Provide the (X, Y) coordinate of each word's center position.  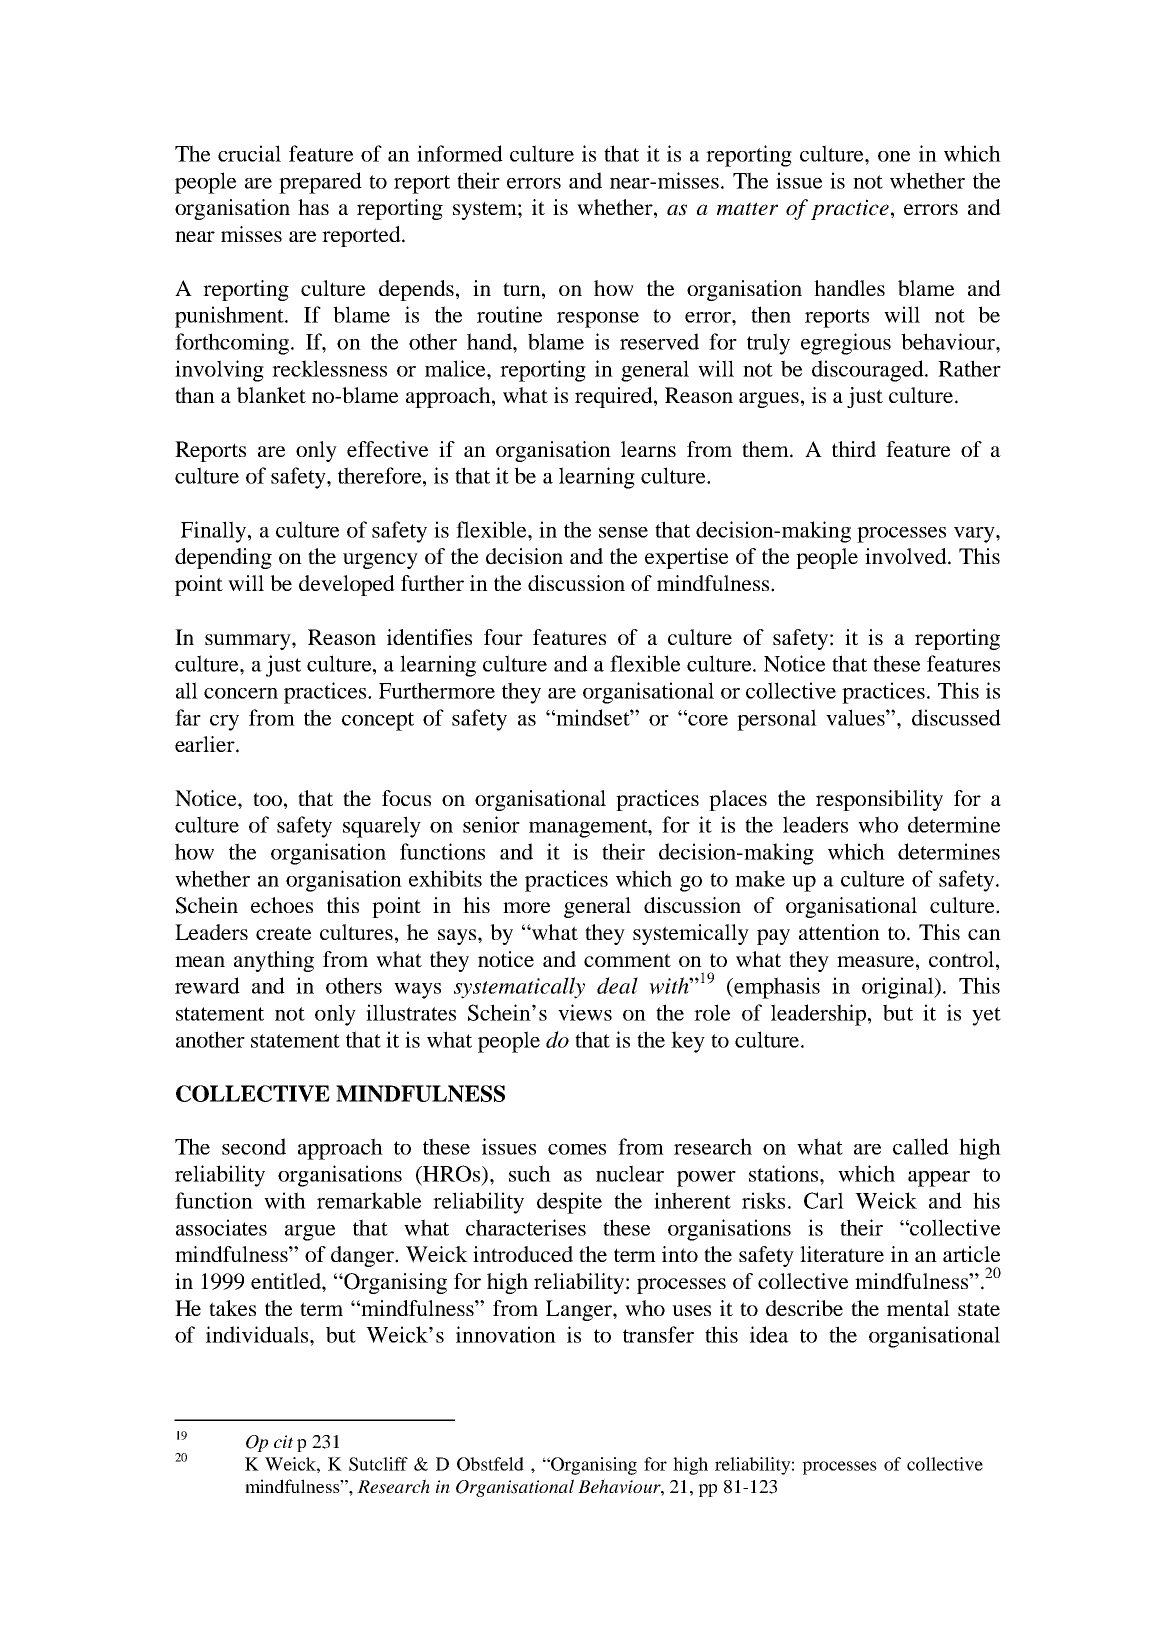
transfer (658, 1334)
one (894, 156)
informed (460, 153)
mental (918, 1308)
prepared (320, 183)
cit (283, 1441)
